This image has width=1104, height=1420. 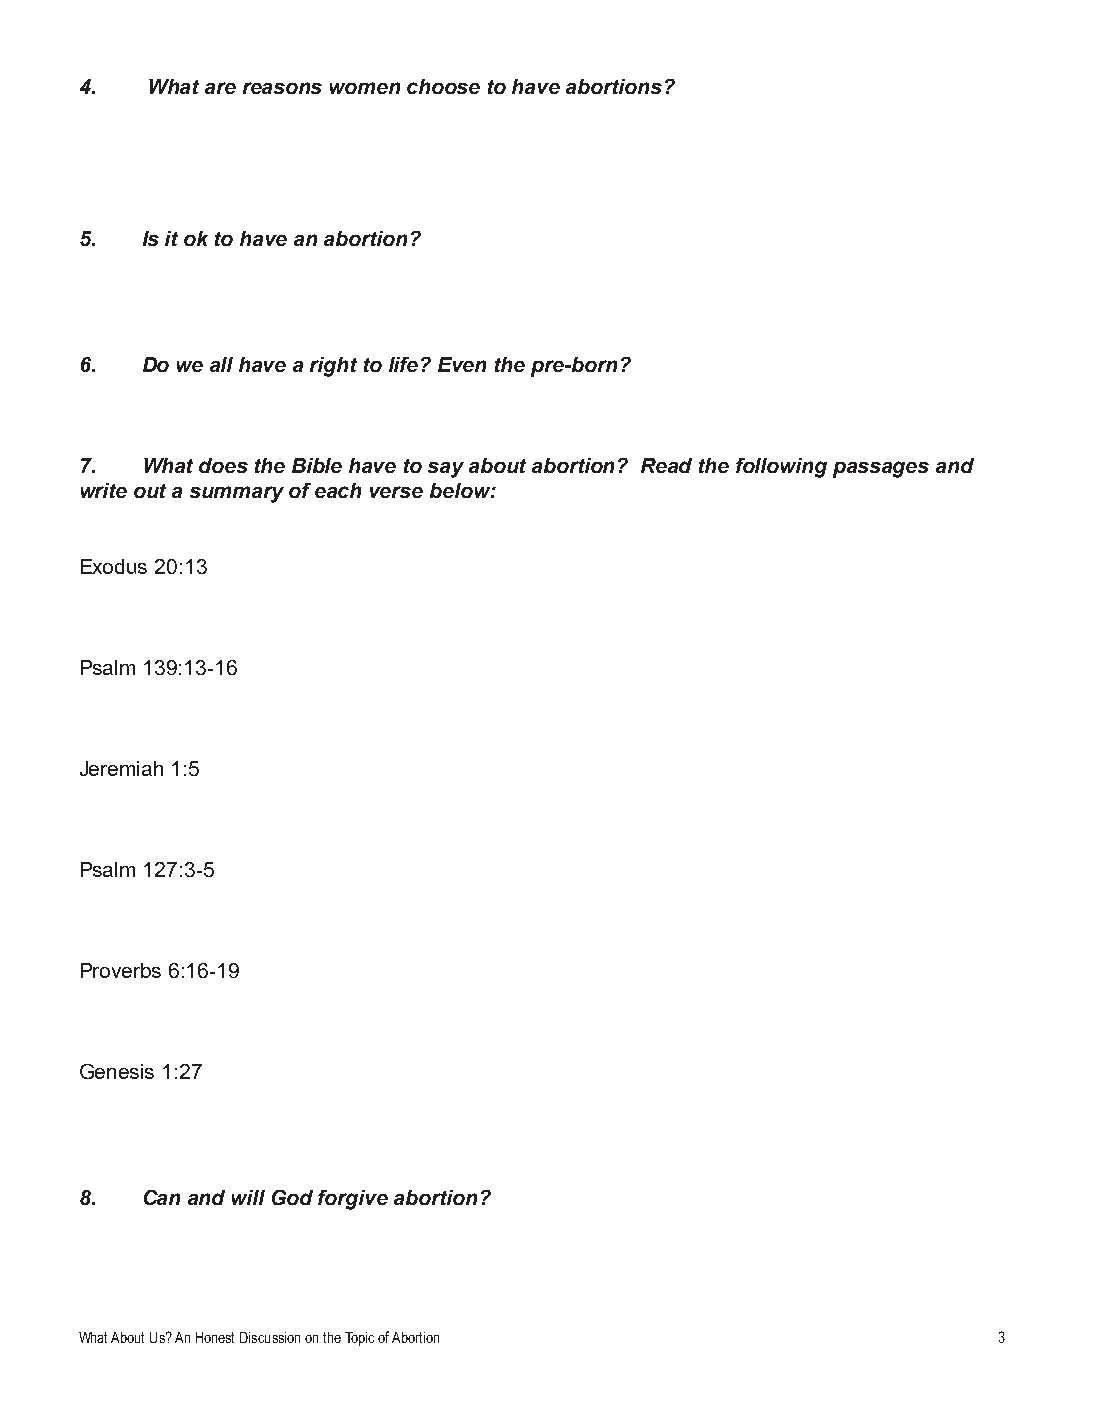 I want to click on are, so click(x=220, y=88).
